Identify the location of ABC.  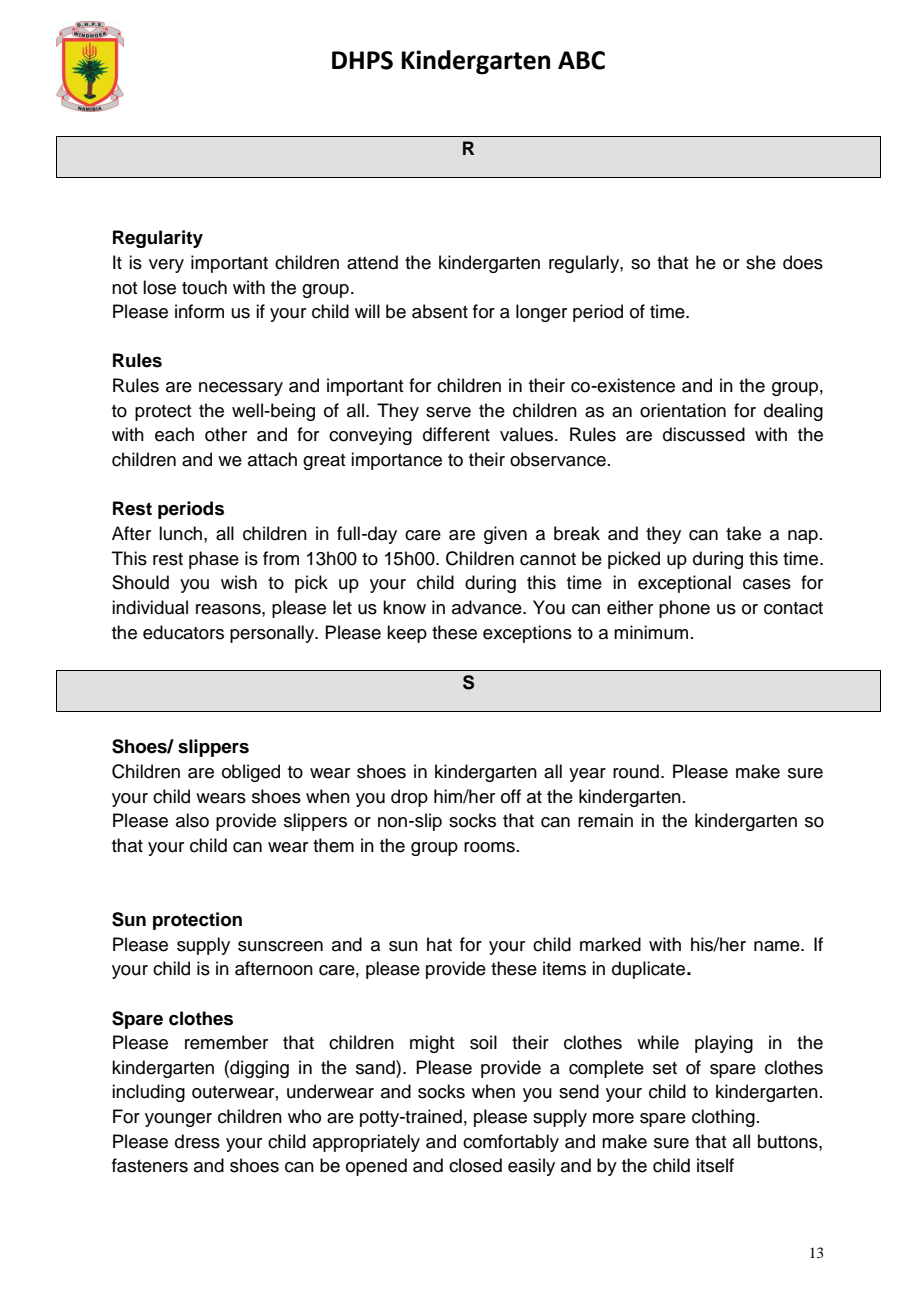
(581, 60).
